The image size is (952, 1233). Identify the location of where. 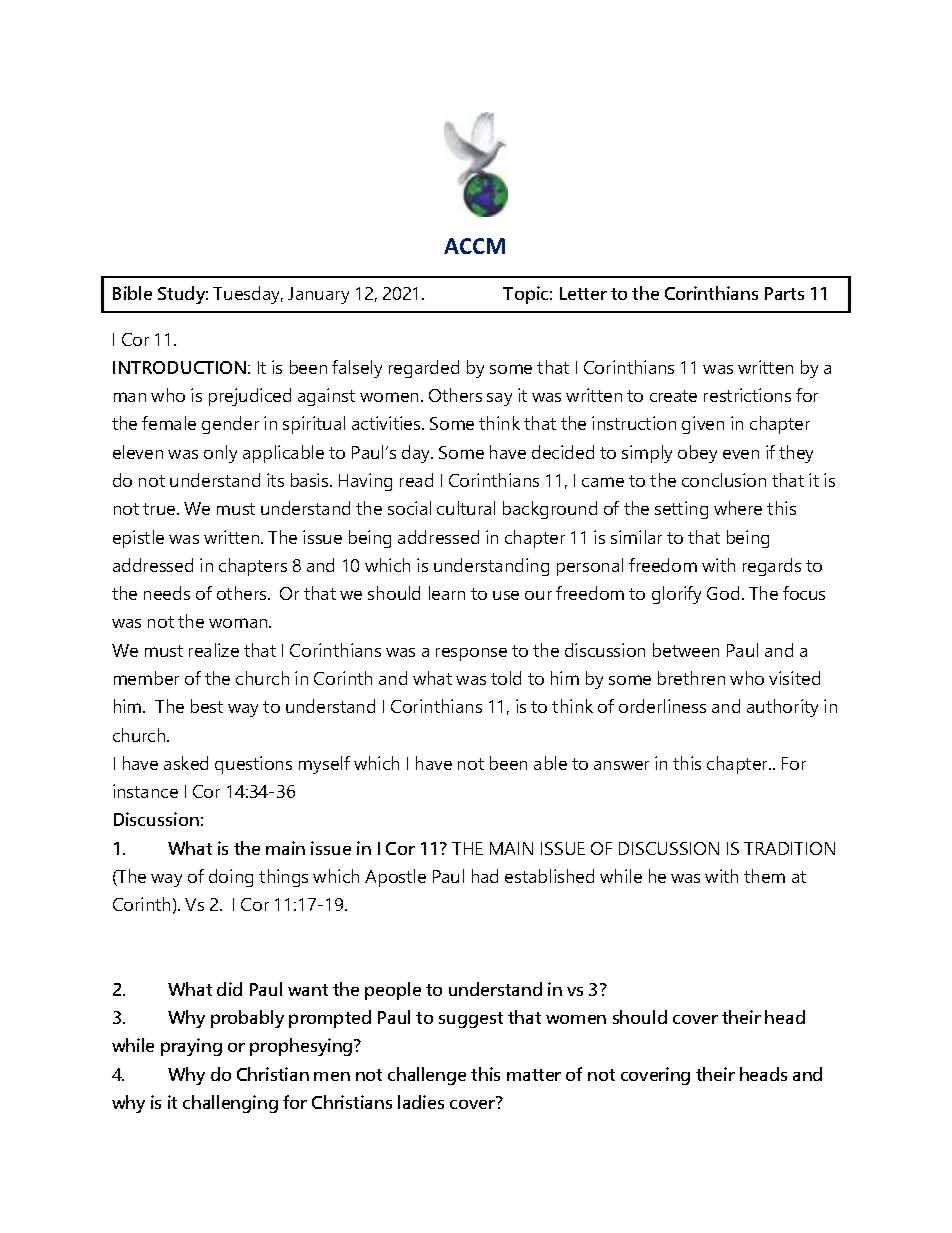
(738, 508).
